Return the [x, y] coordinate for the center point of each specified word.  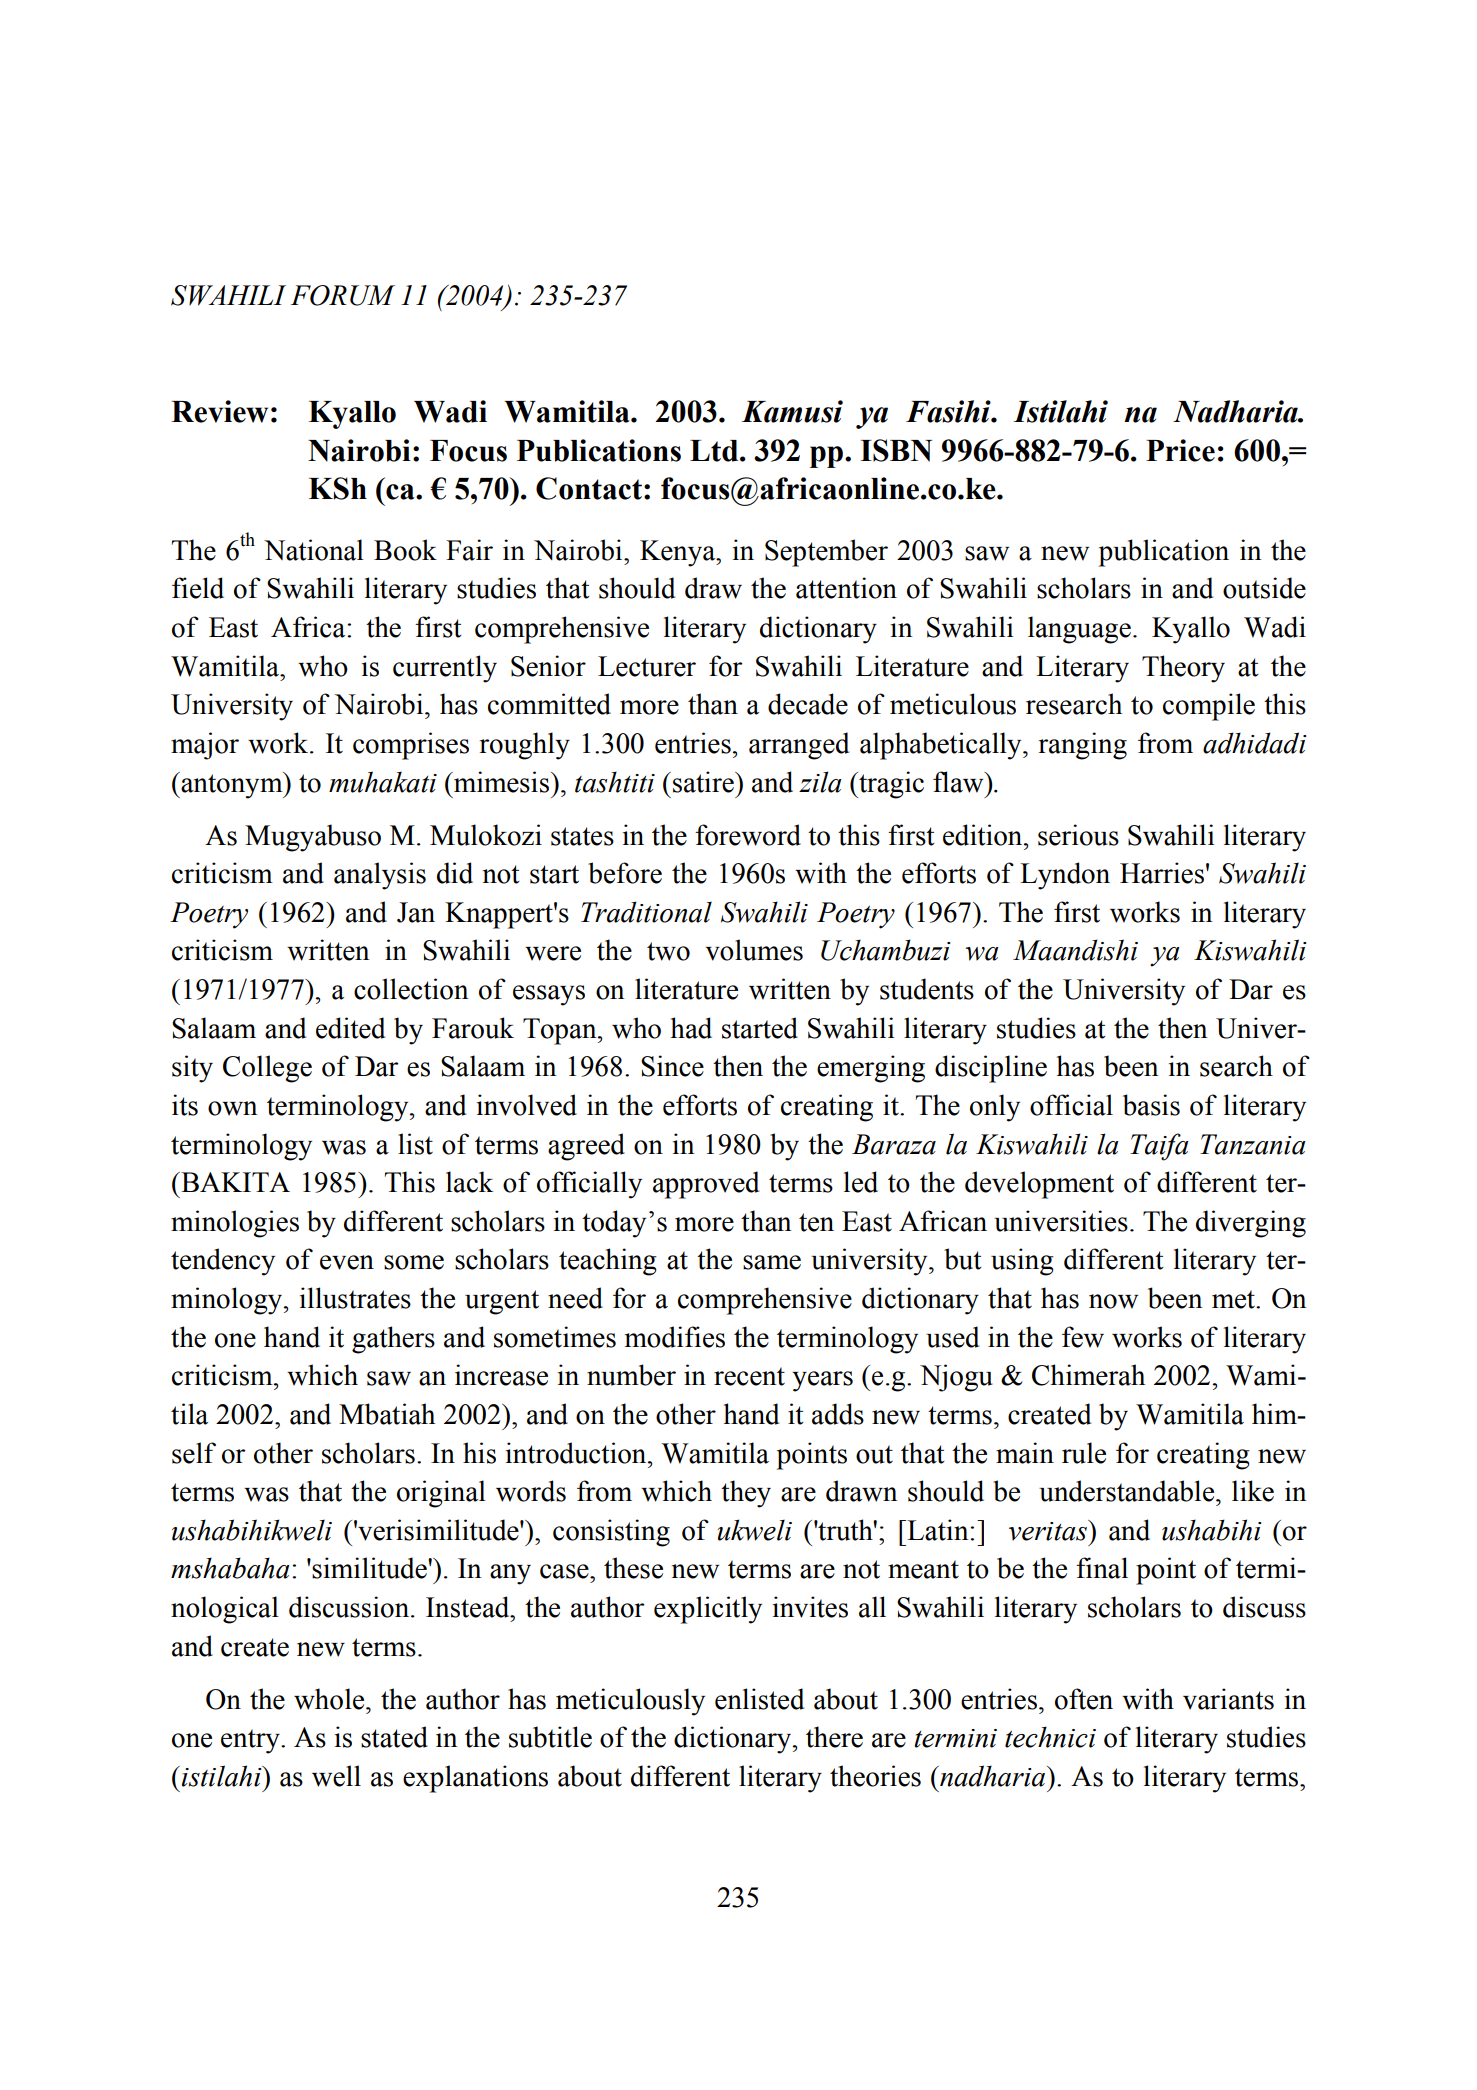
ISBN [896, 450]
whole [330, 1699]
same [772, 1262]
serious [1078, 835]
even [347, 1262]
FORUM [343, 295]
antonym [232, 785]
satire [704, 782]
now [1113, 1301]
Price [1180, 450]
